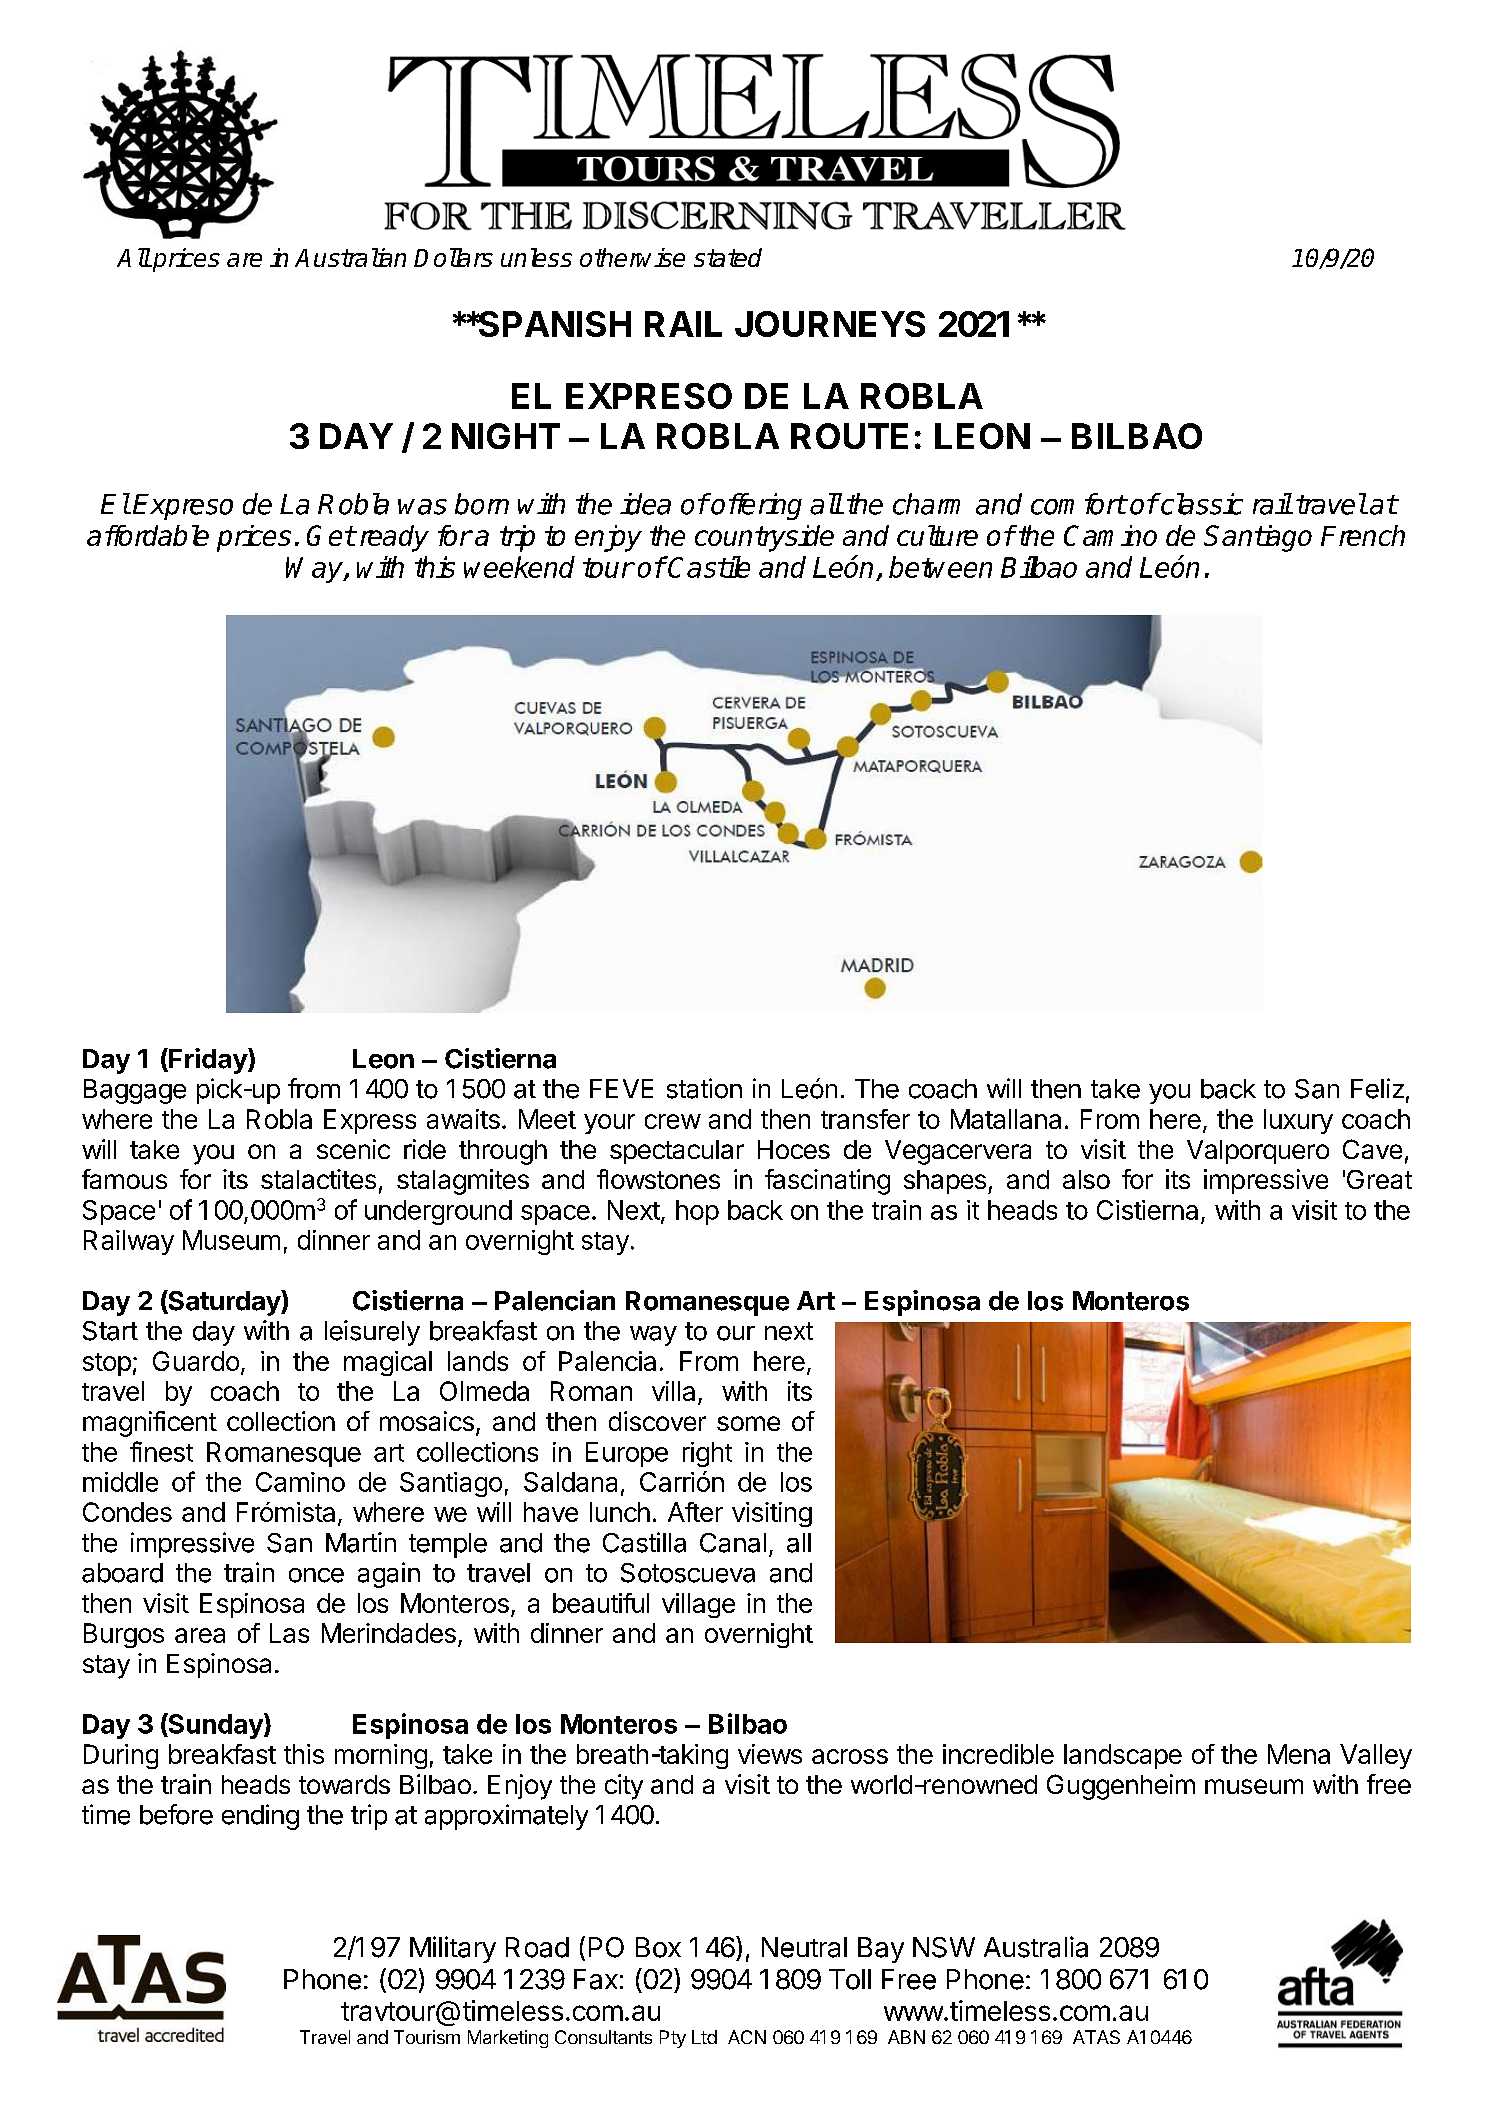  I want to click on Mena, so click(1299, 1754).
